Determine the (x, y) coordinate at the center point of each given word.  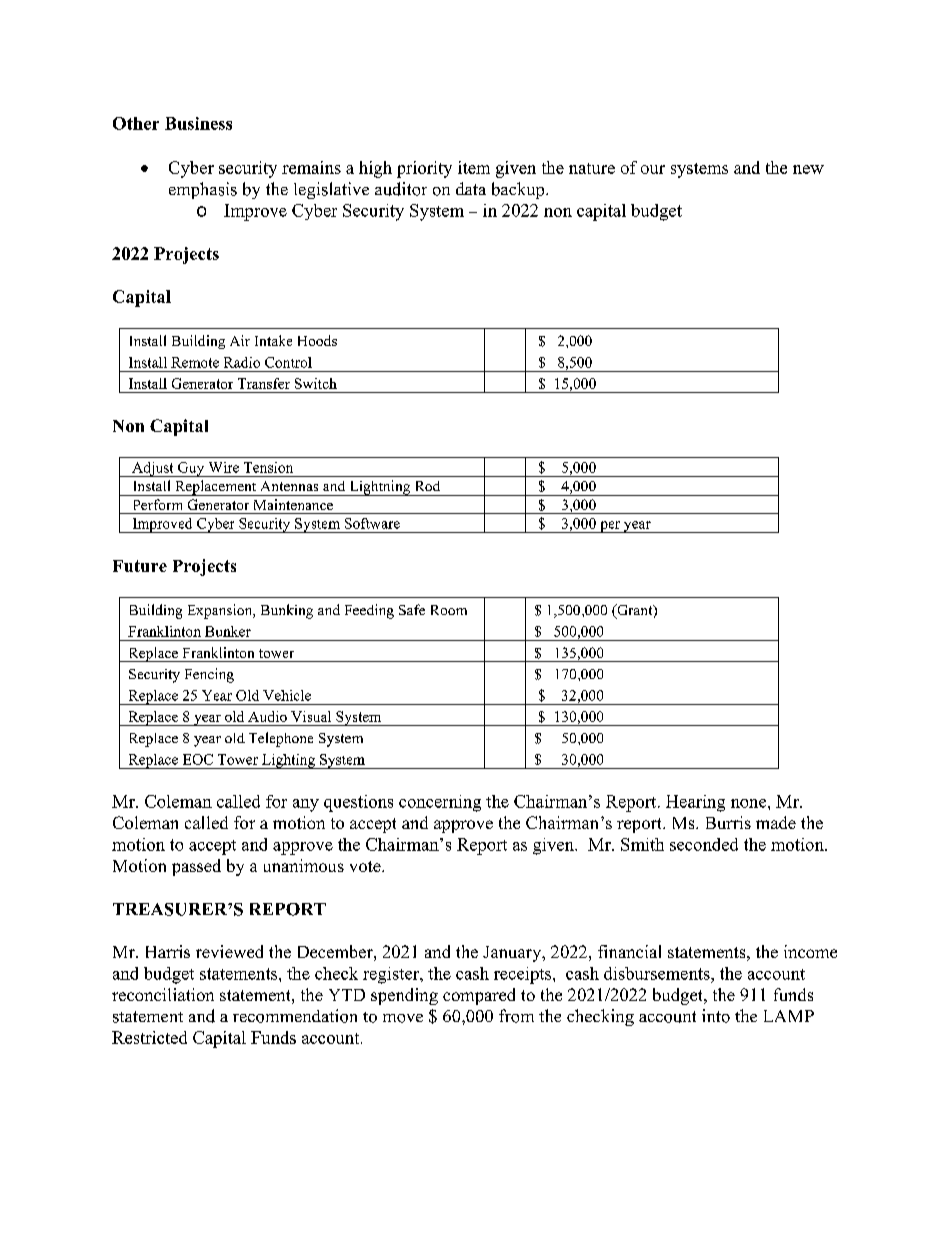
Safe (412, 609)
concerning (440, 803)
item (474, 167)
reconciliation (163, 994)
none (750, 803)
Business (198, 123)
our (653, 169)
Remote (195, 362)
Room (449, 610)
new (808, 169)
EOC (198, 759)
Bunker (228, 631)
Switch (316, 383)
